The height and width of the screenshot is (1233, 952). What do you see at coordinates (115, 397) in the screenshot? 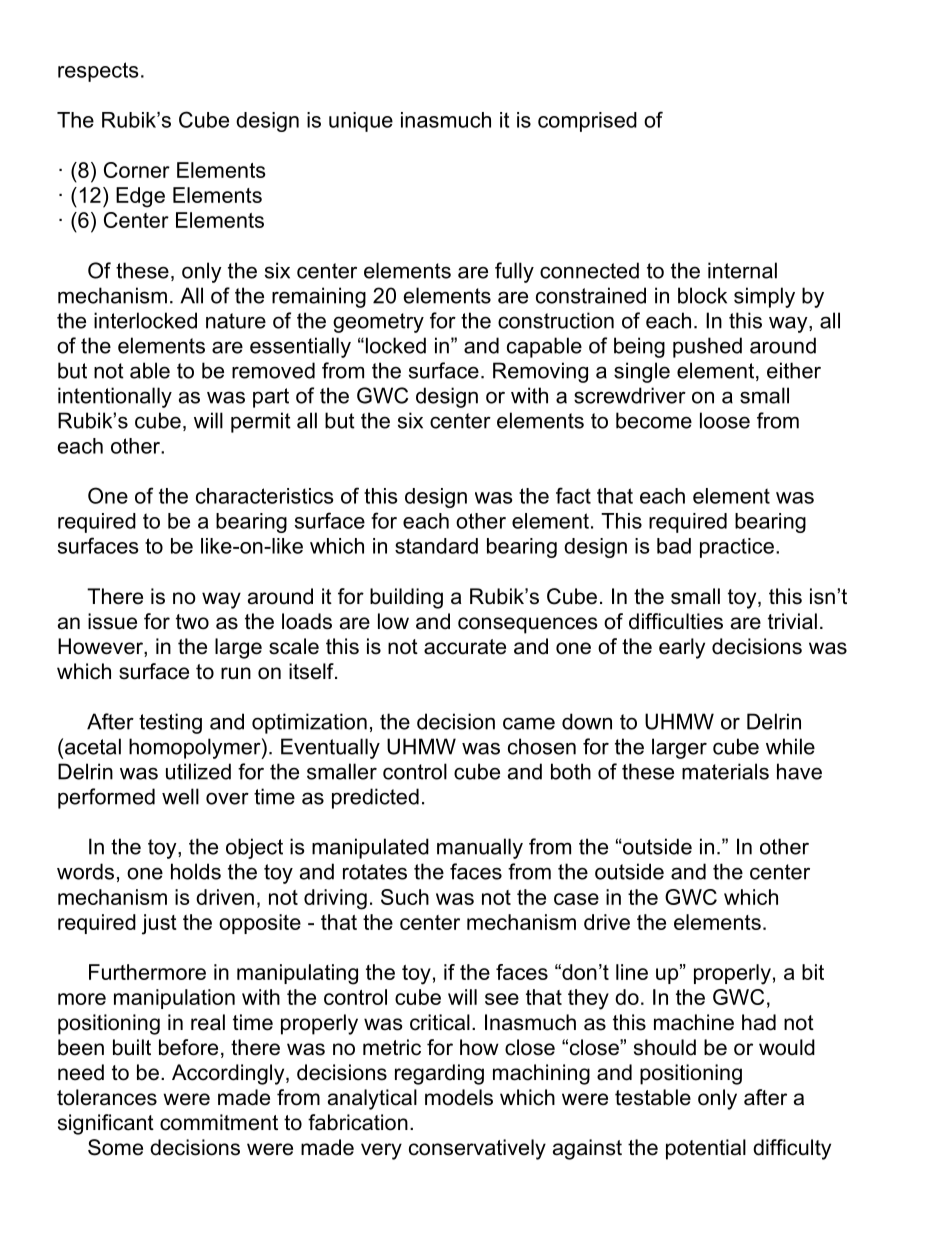
I see `intentionally` at bounding box center [115, 397].
